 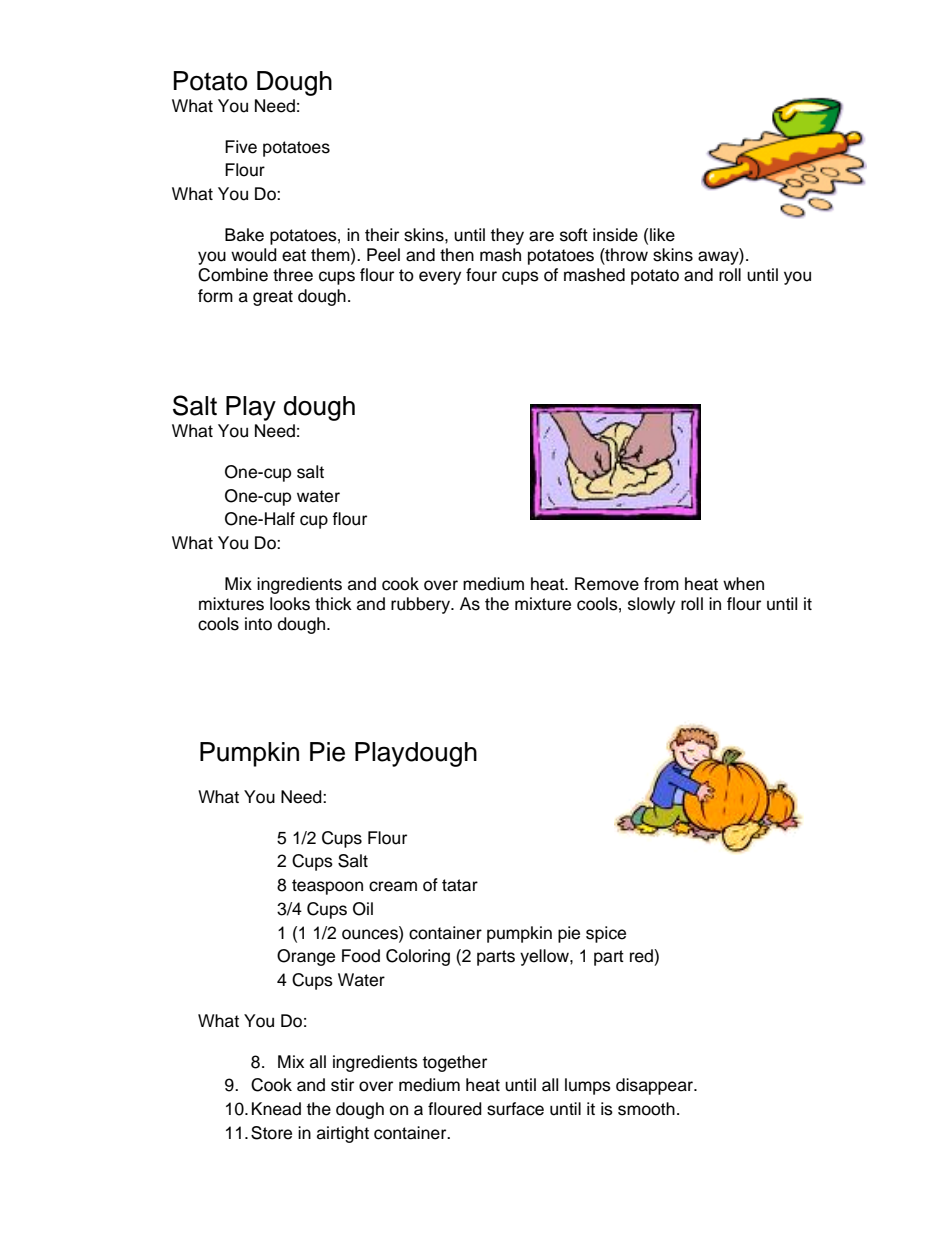 I want to click on Knead, so click(x=276, y=1109).
